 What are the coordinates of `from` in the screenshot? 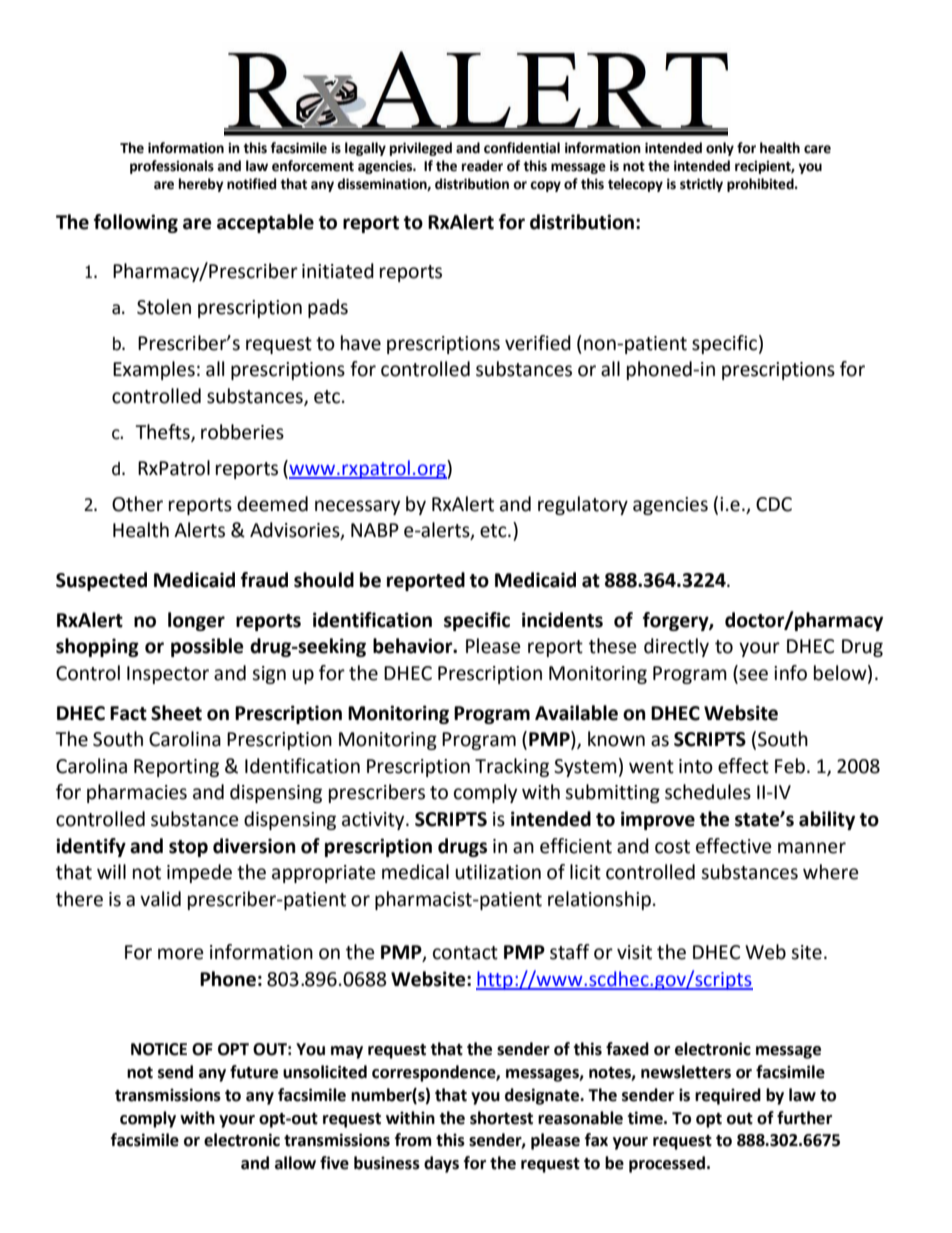 It's located at (413, 1140).
